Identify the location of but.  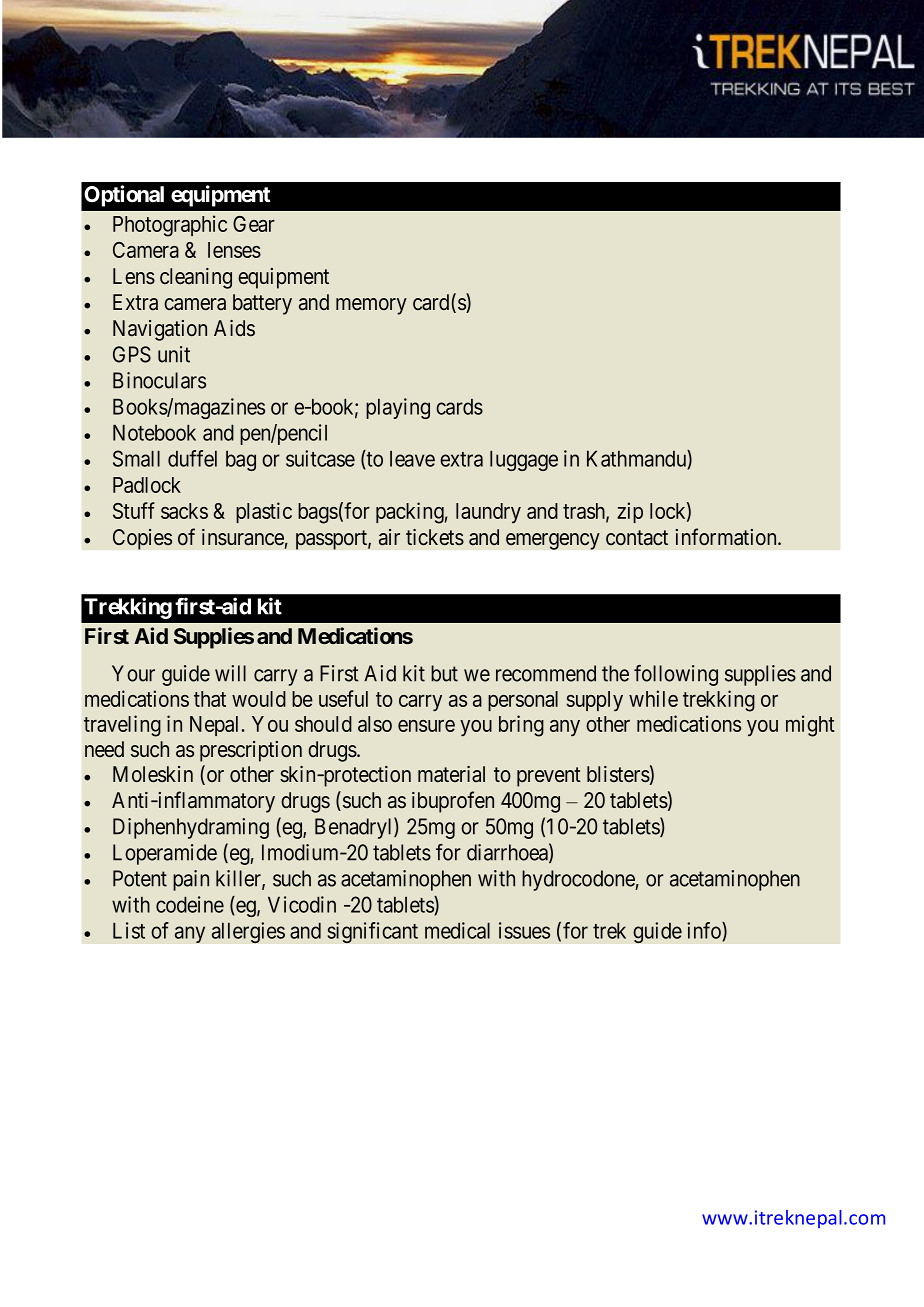
(444, 673).
